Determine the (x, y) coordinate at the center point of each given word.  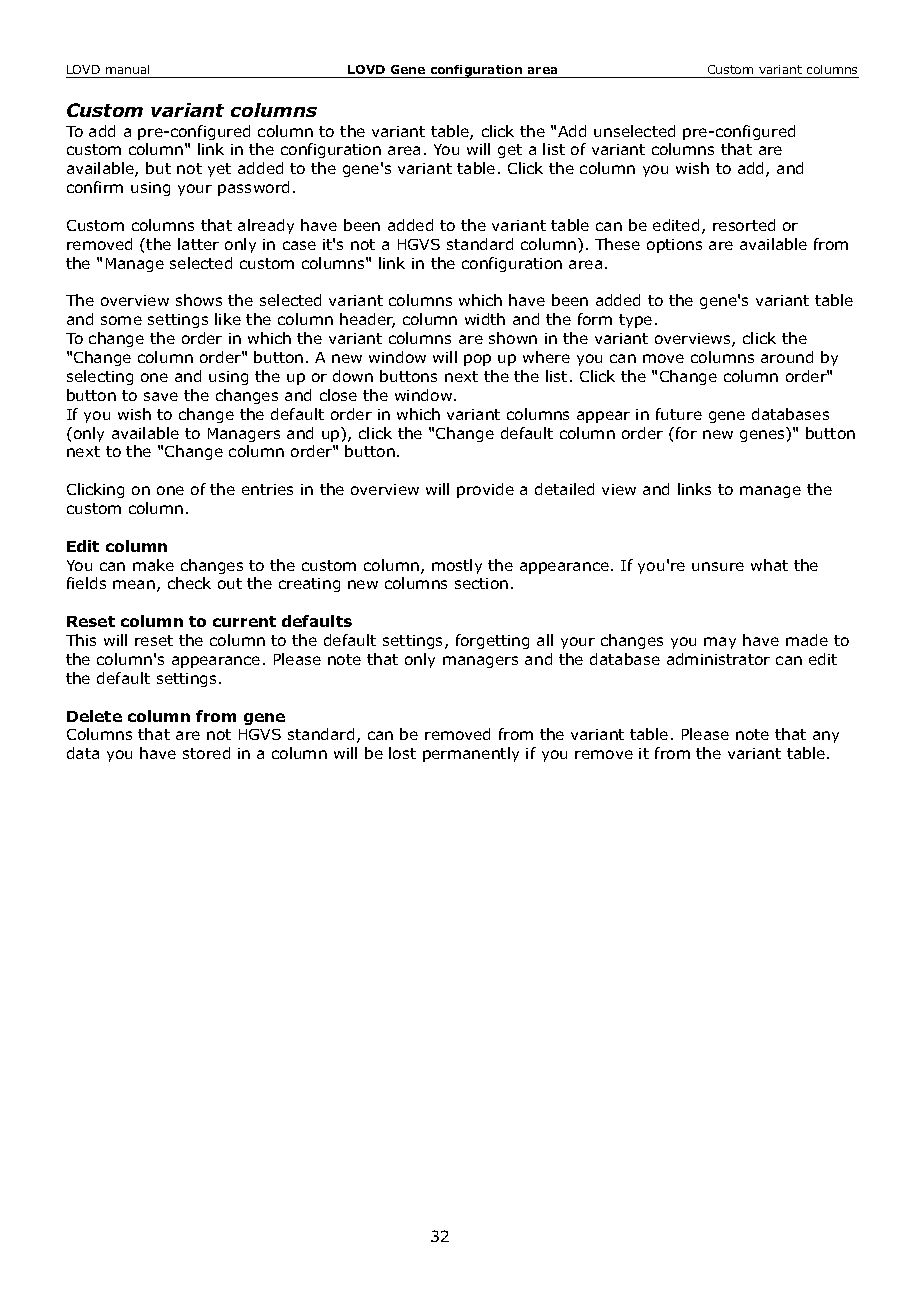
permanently (471, 754)
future (679, 414)
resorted (744, 225)
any (826, 737)
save (161, 396)
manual (127, 69)
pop (477, 360)
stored (206, 753)
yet (219, 170)
